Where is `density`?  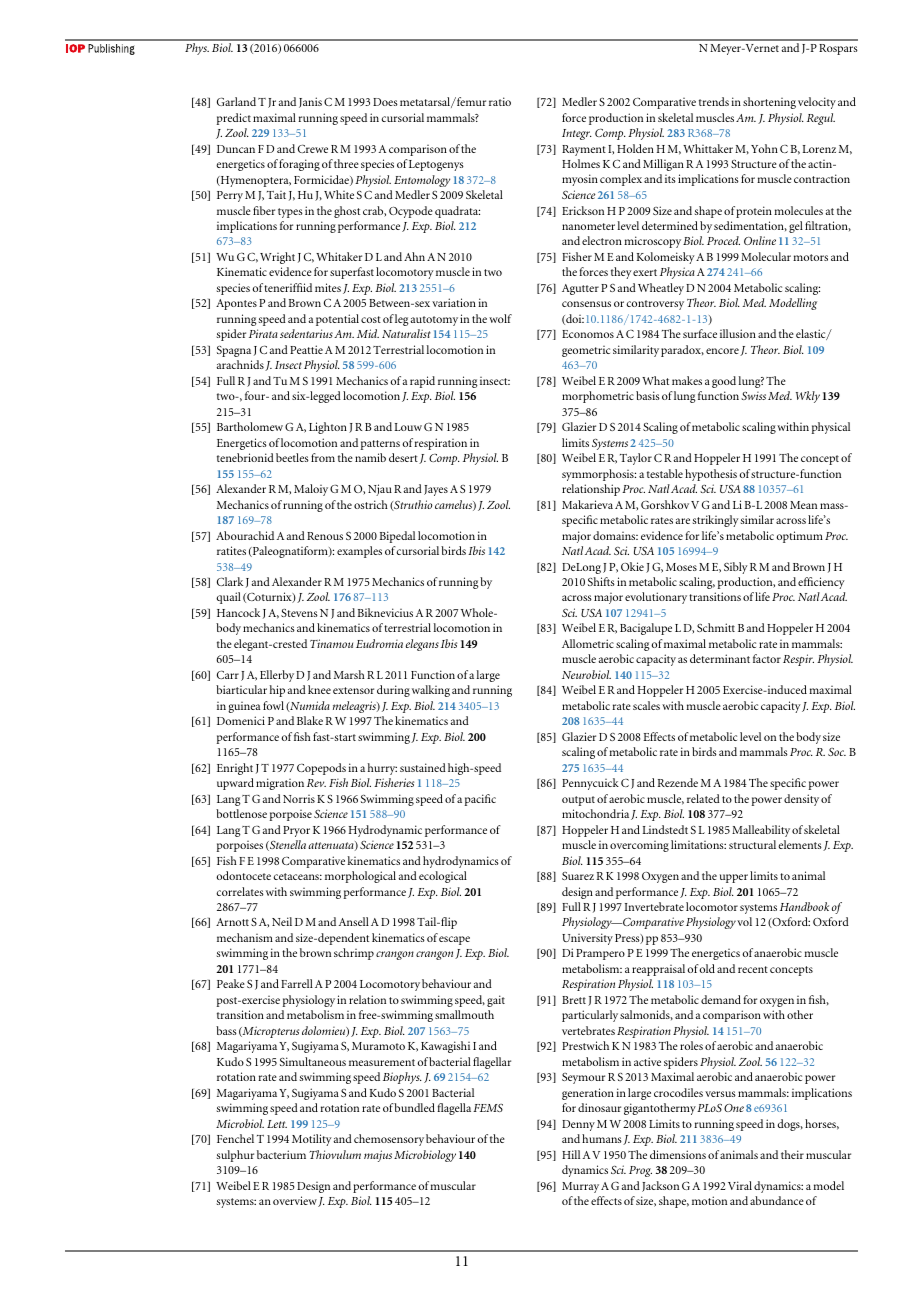 density is located at coordinates (801, 800).
